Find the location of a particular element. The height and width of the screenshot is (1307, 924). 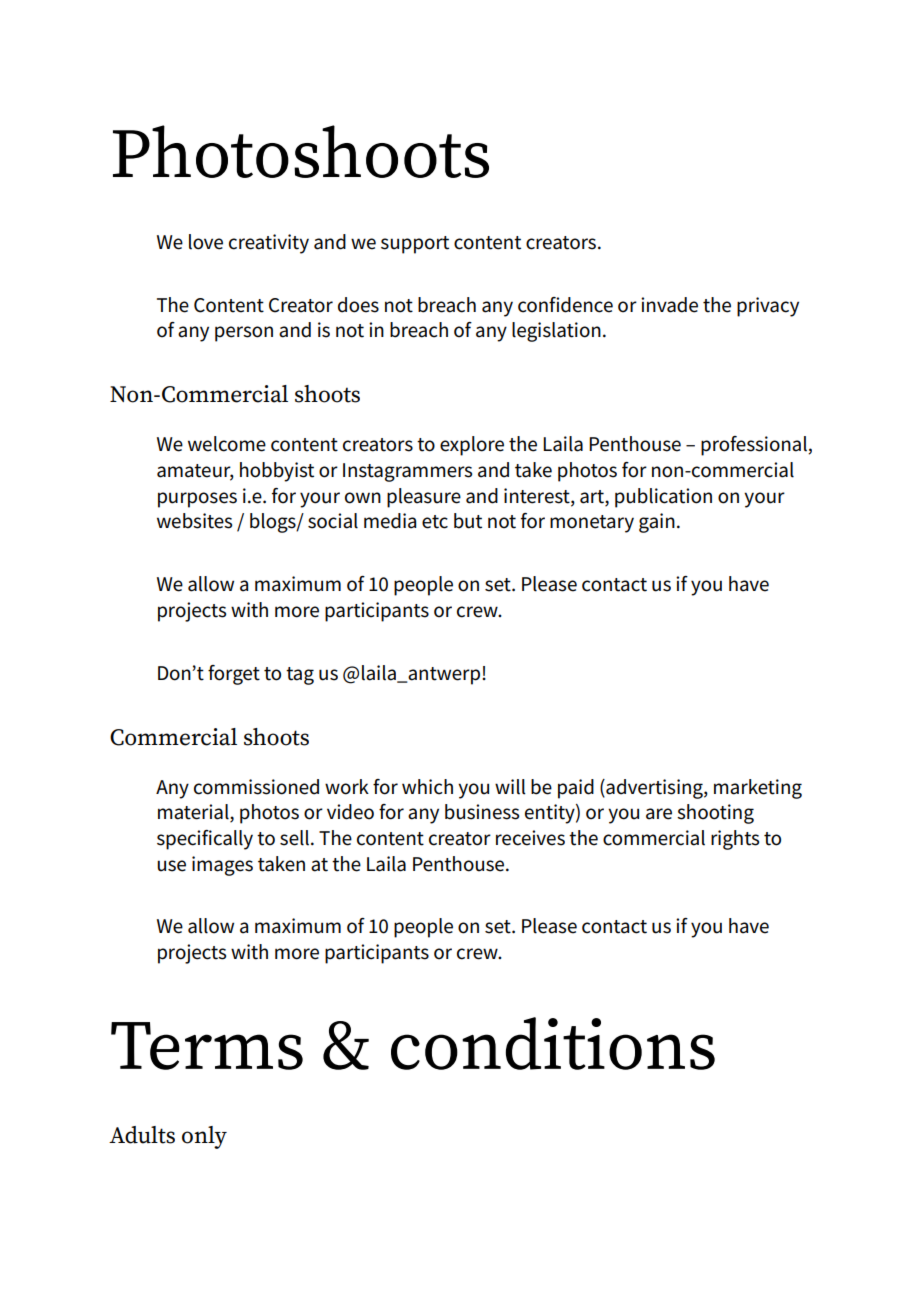

receives is located at coordinates (530, 838).
